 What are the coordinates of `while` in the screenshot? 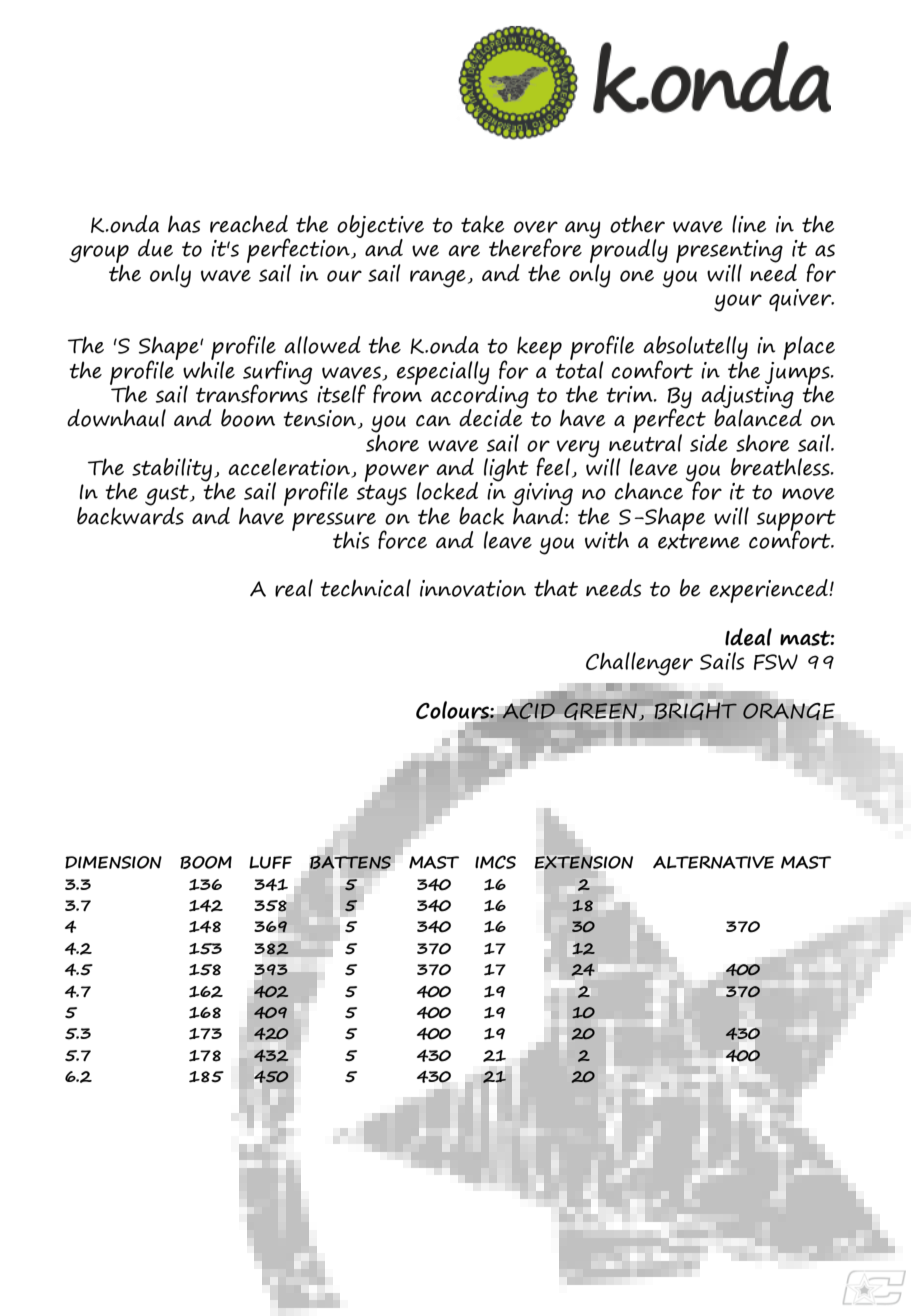 It's located at (209, 368).
